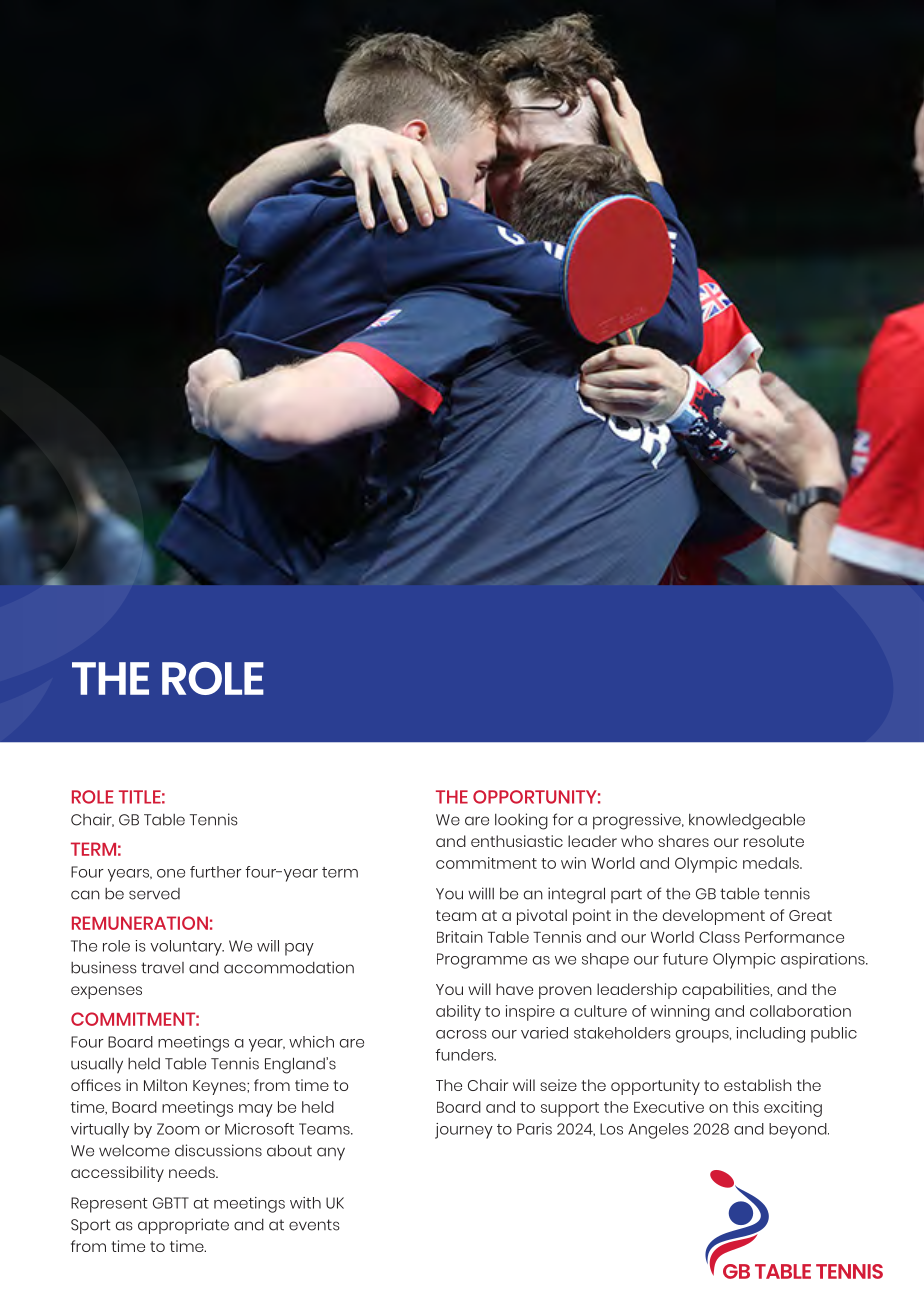  What do you see at coordinates (461, 1034) in the screenshot?
I see `across` at bounding box center [461, 1034].
